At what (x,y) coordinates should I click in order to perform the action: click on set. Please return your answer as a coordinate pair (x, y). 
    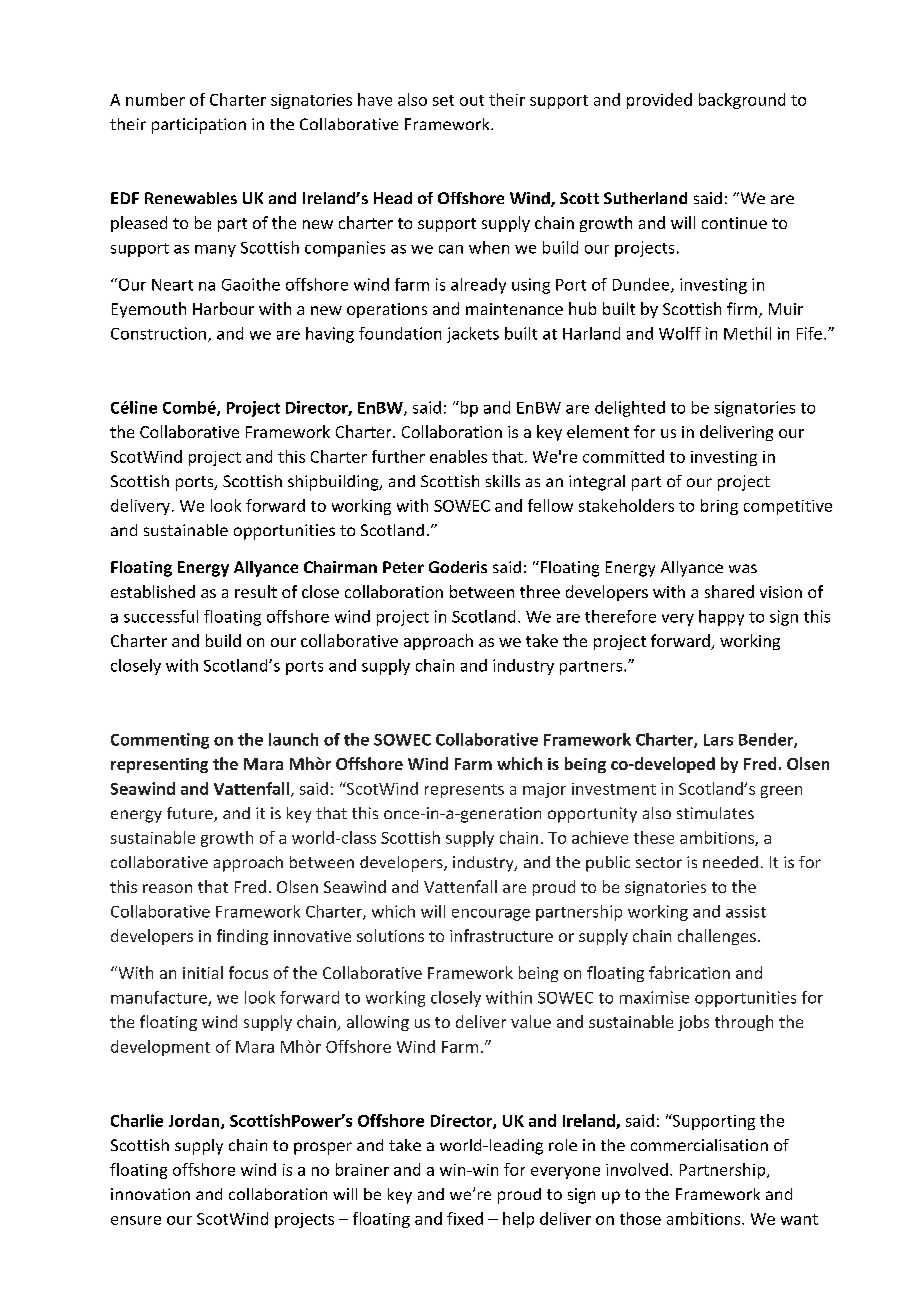
    Looking at the image, I should click on (443, 100).
